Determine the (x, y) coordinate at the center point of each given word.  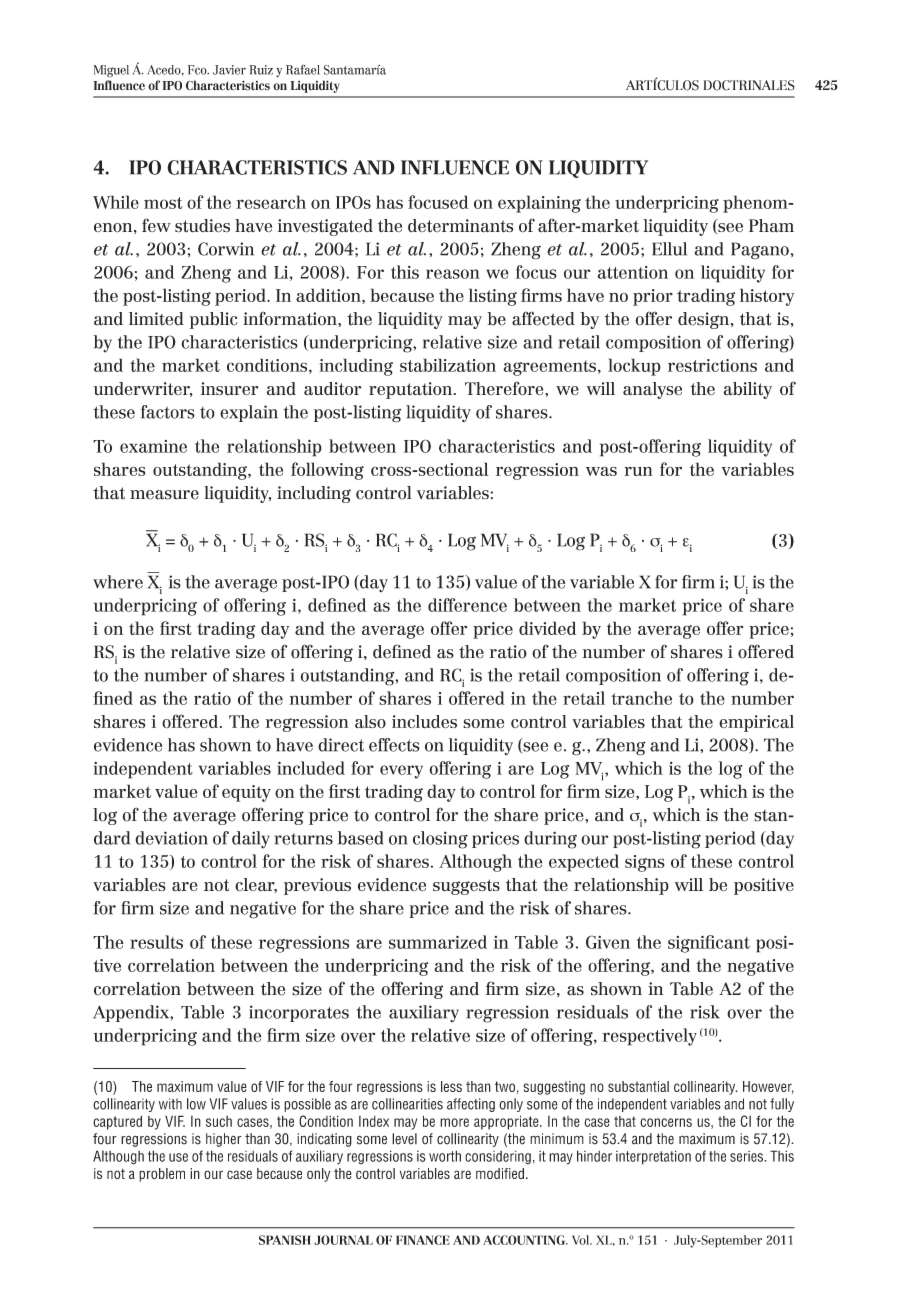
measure (164, 495)
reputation (412, 390)
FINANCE (423, 1240)
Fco (198, 70)
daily (251, 840)
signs (645, 863)
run (638, 471)
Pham (771, 226)
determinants (460, 226)
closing (440, 840)
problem (162, 1175)
